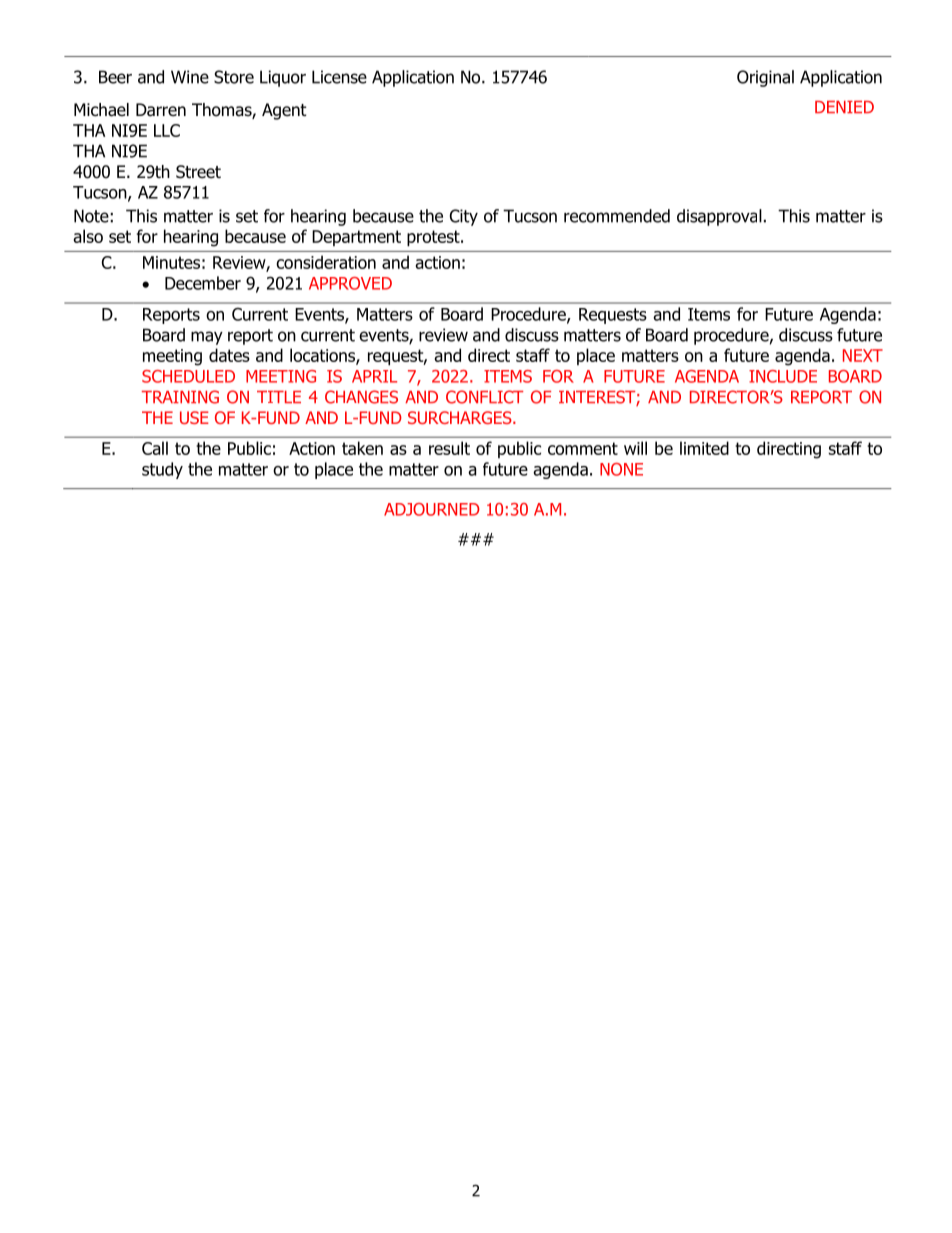  What do you see at coordinates (339, 77) in the screenshot?
I see `License` at bounding box center [339, 77].
